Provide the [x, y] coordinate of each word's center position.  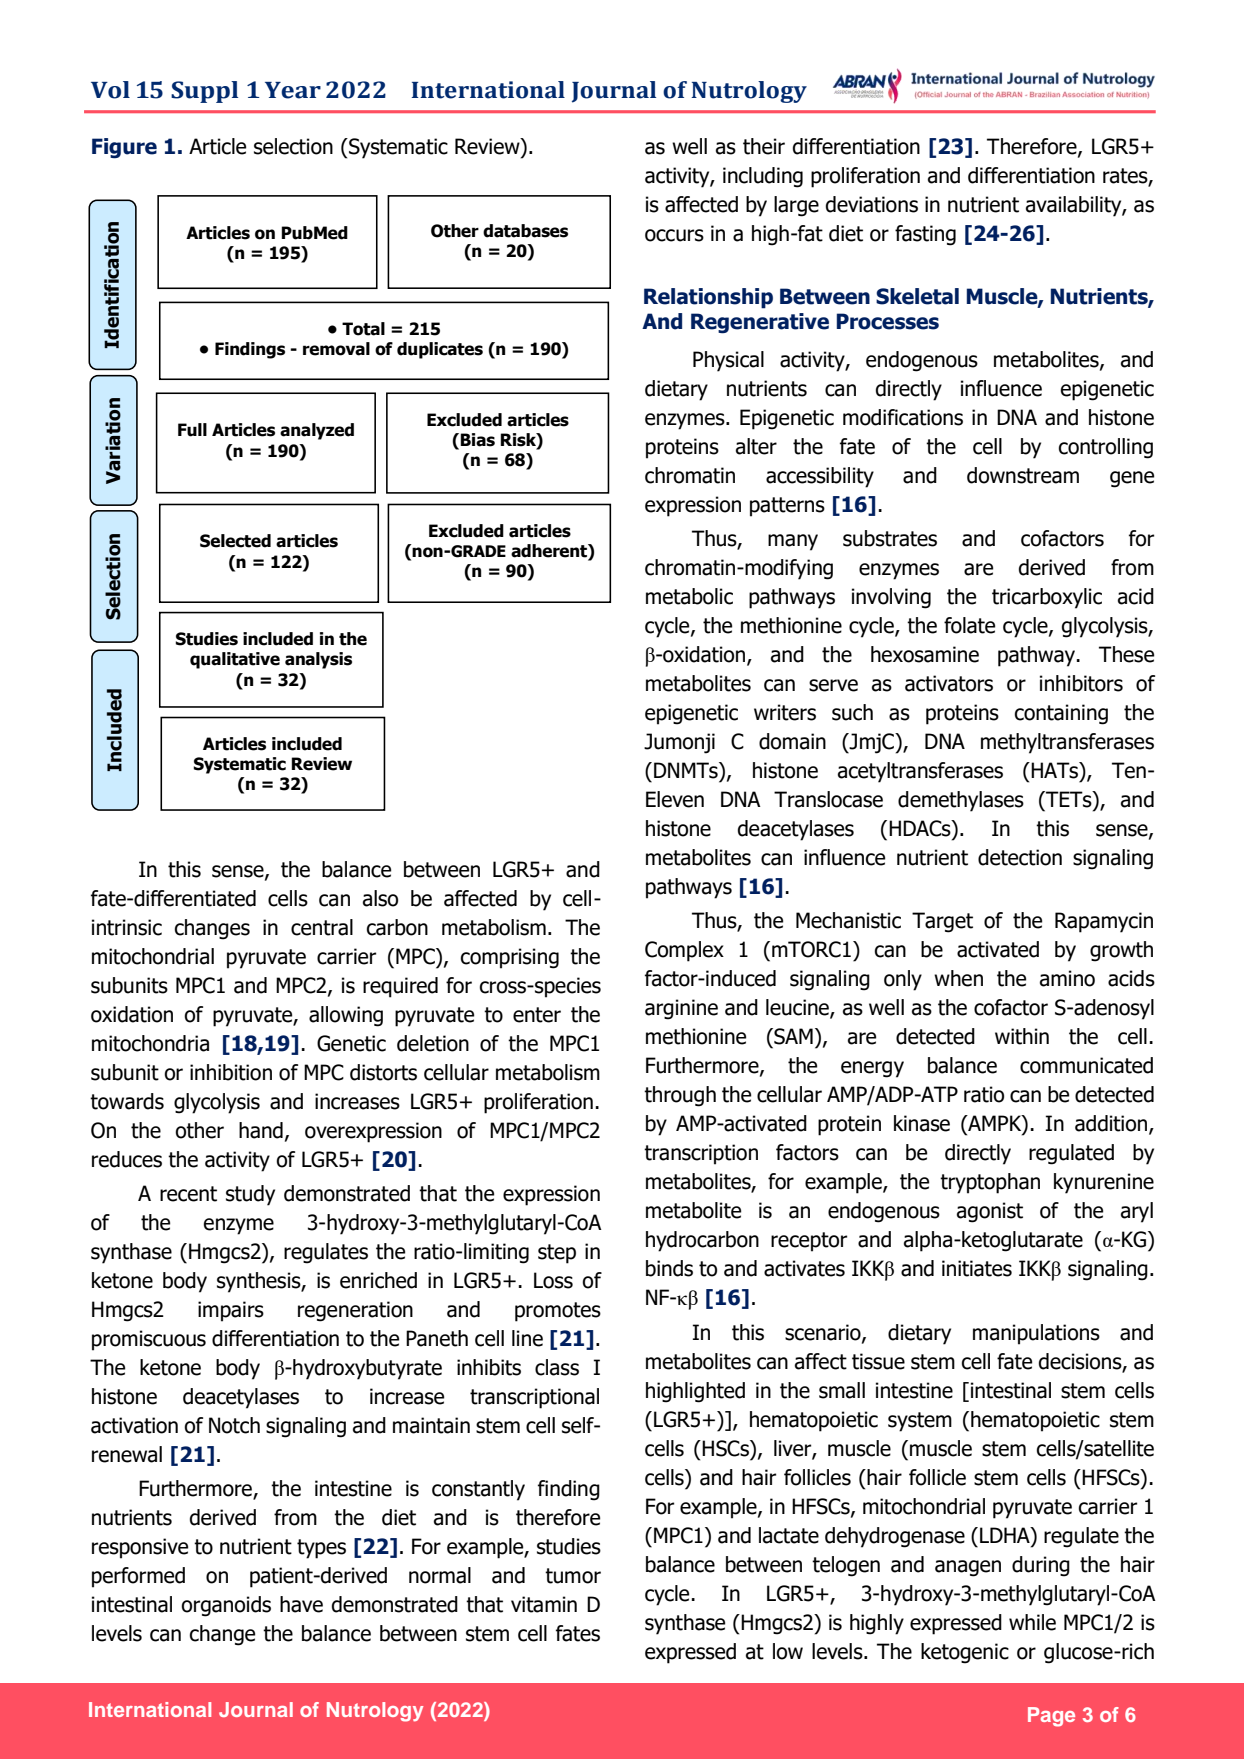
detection [1020, 857]
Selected [235, 541]
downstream [1023, 475]
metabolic [689, 596]
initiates [977, 1268]
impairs [231, 1311]
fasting [925, 235]
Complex [684, 951]
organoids [226, 1606]
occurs [674, 235]
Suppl [204, 92]
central [322, 927]
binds [669, 1268]
